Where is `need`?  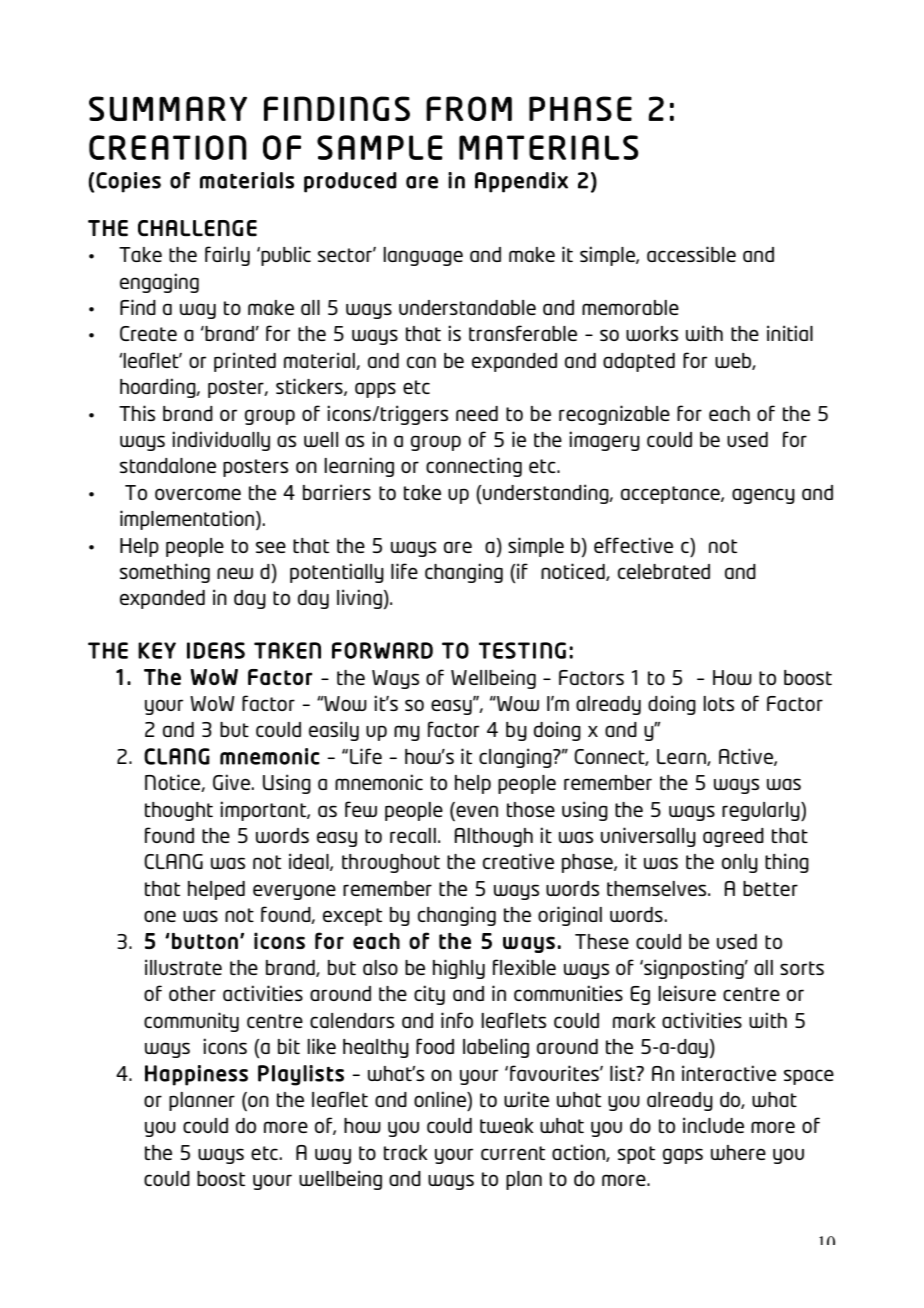
need is located at coordinates (477, 413).
